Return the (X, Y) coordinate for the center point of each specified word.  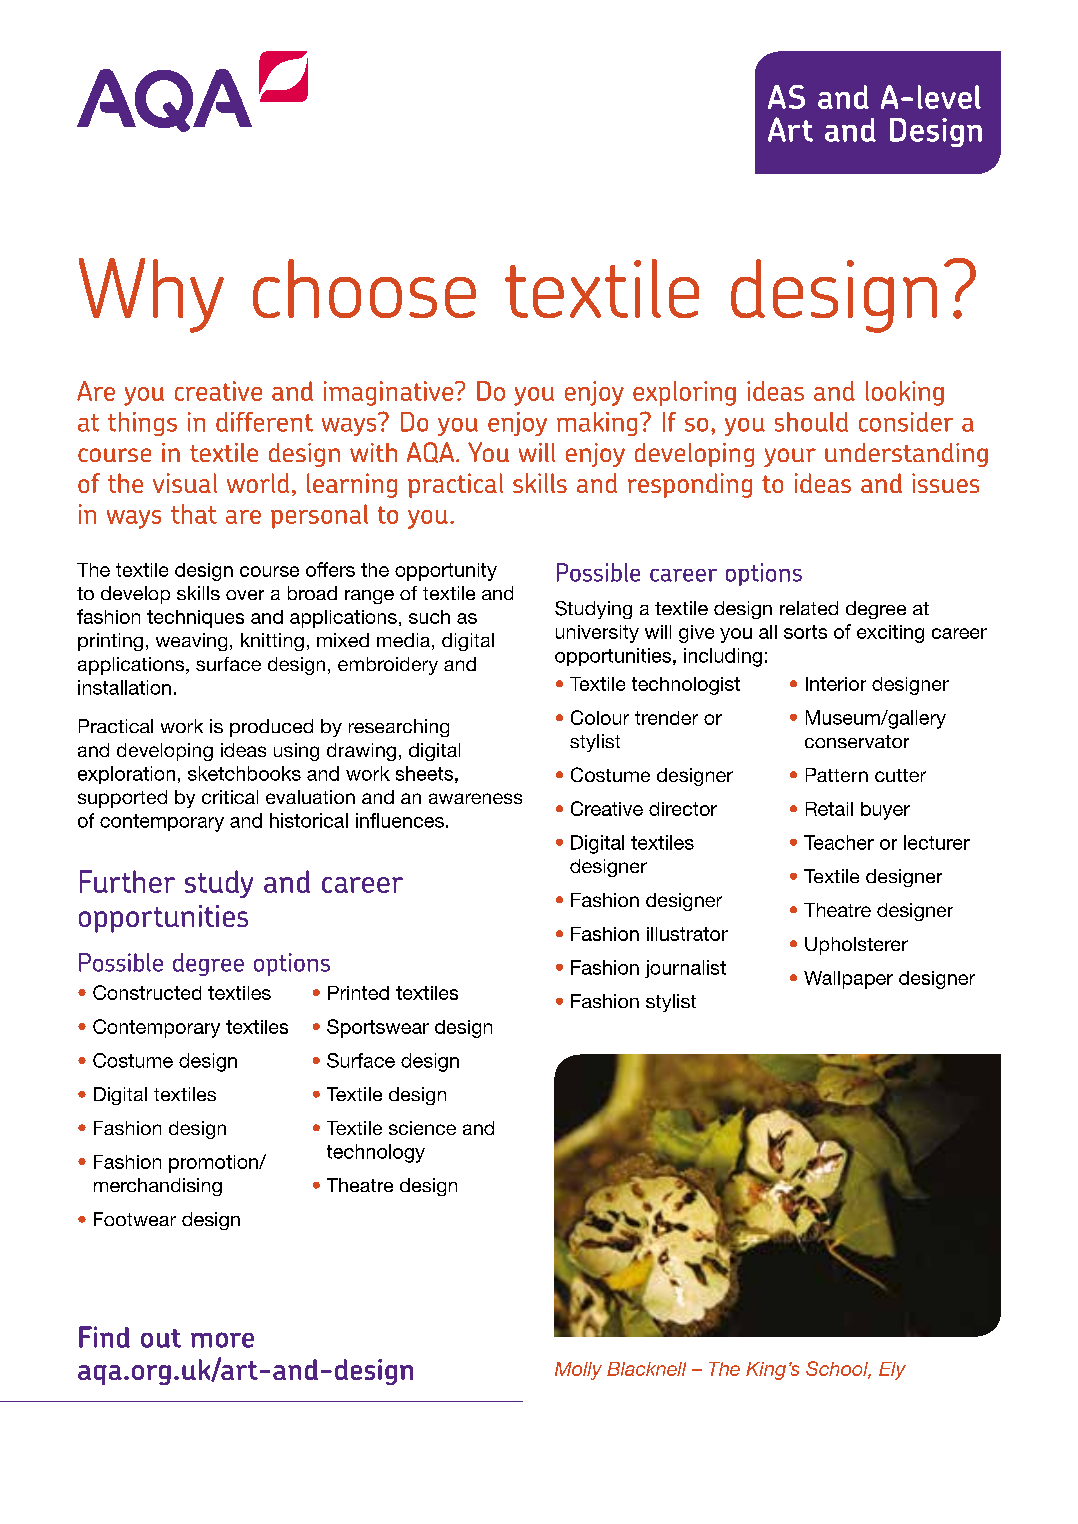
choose (364, 288)
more (222, 1340)
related (809, 608)
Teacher (839, 842)
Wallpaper (848, 980)
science (422, 1128)
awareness (475, 798)
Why (151, 295)
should (811, 422)
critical (230, 797)
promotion (214, 1164)
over (245, 595)
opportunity (446, 572)
